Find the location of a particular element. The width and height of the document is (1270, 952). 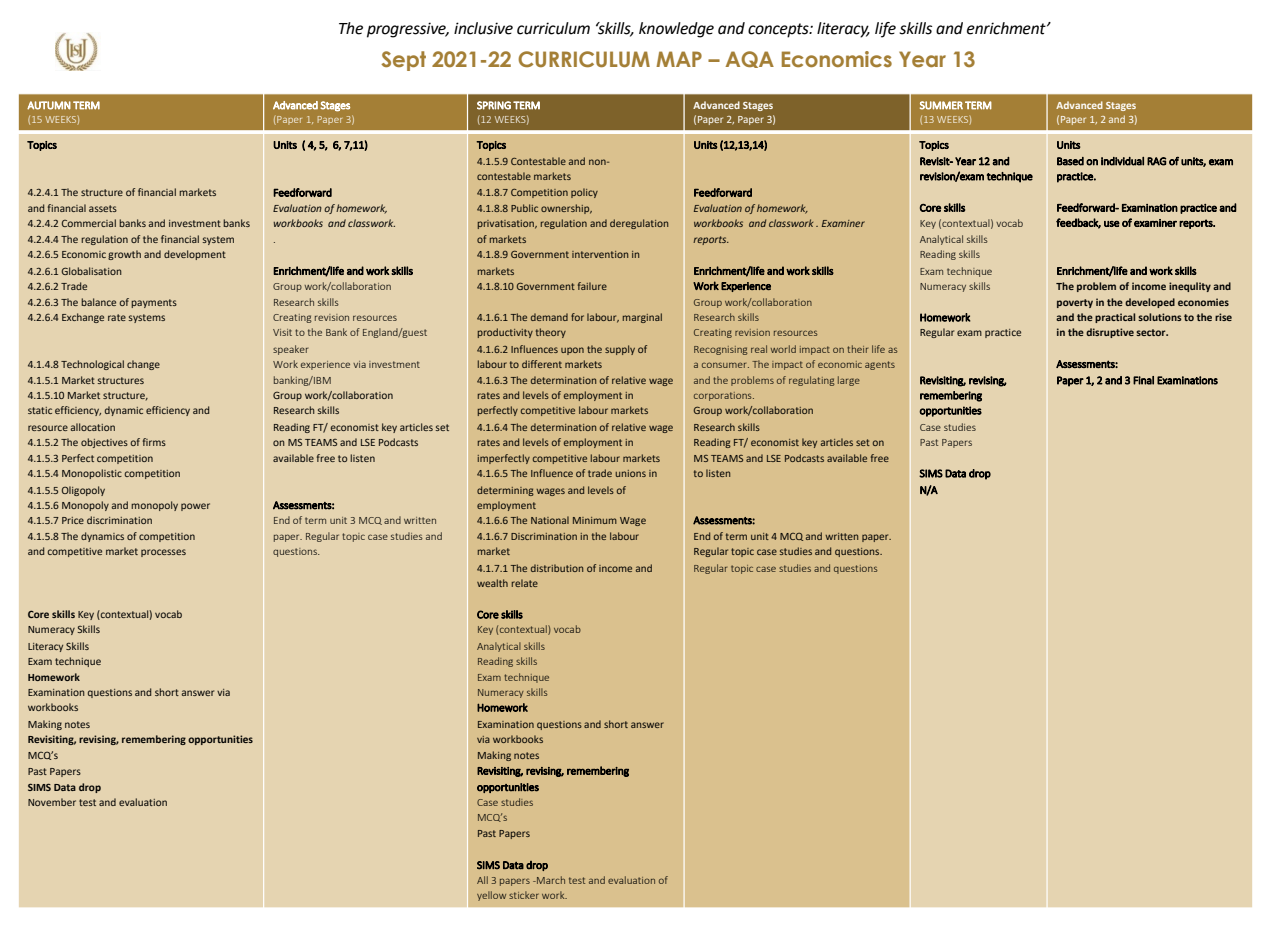

firms is located at coordinates (154, 442).
